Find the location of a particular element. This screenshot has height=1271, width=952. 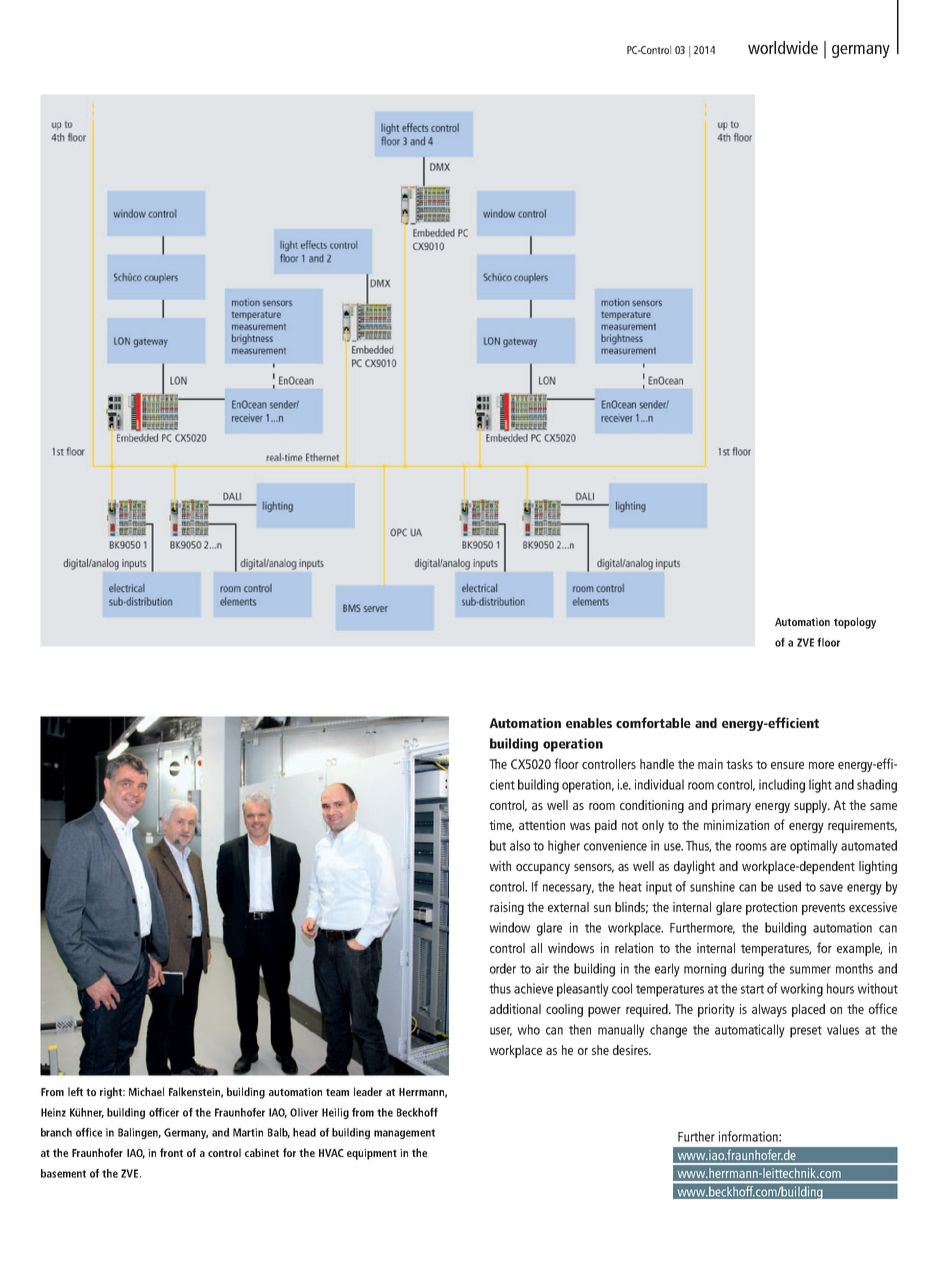

management is located at coordinates (404, 1134).
